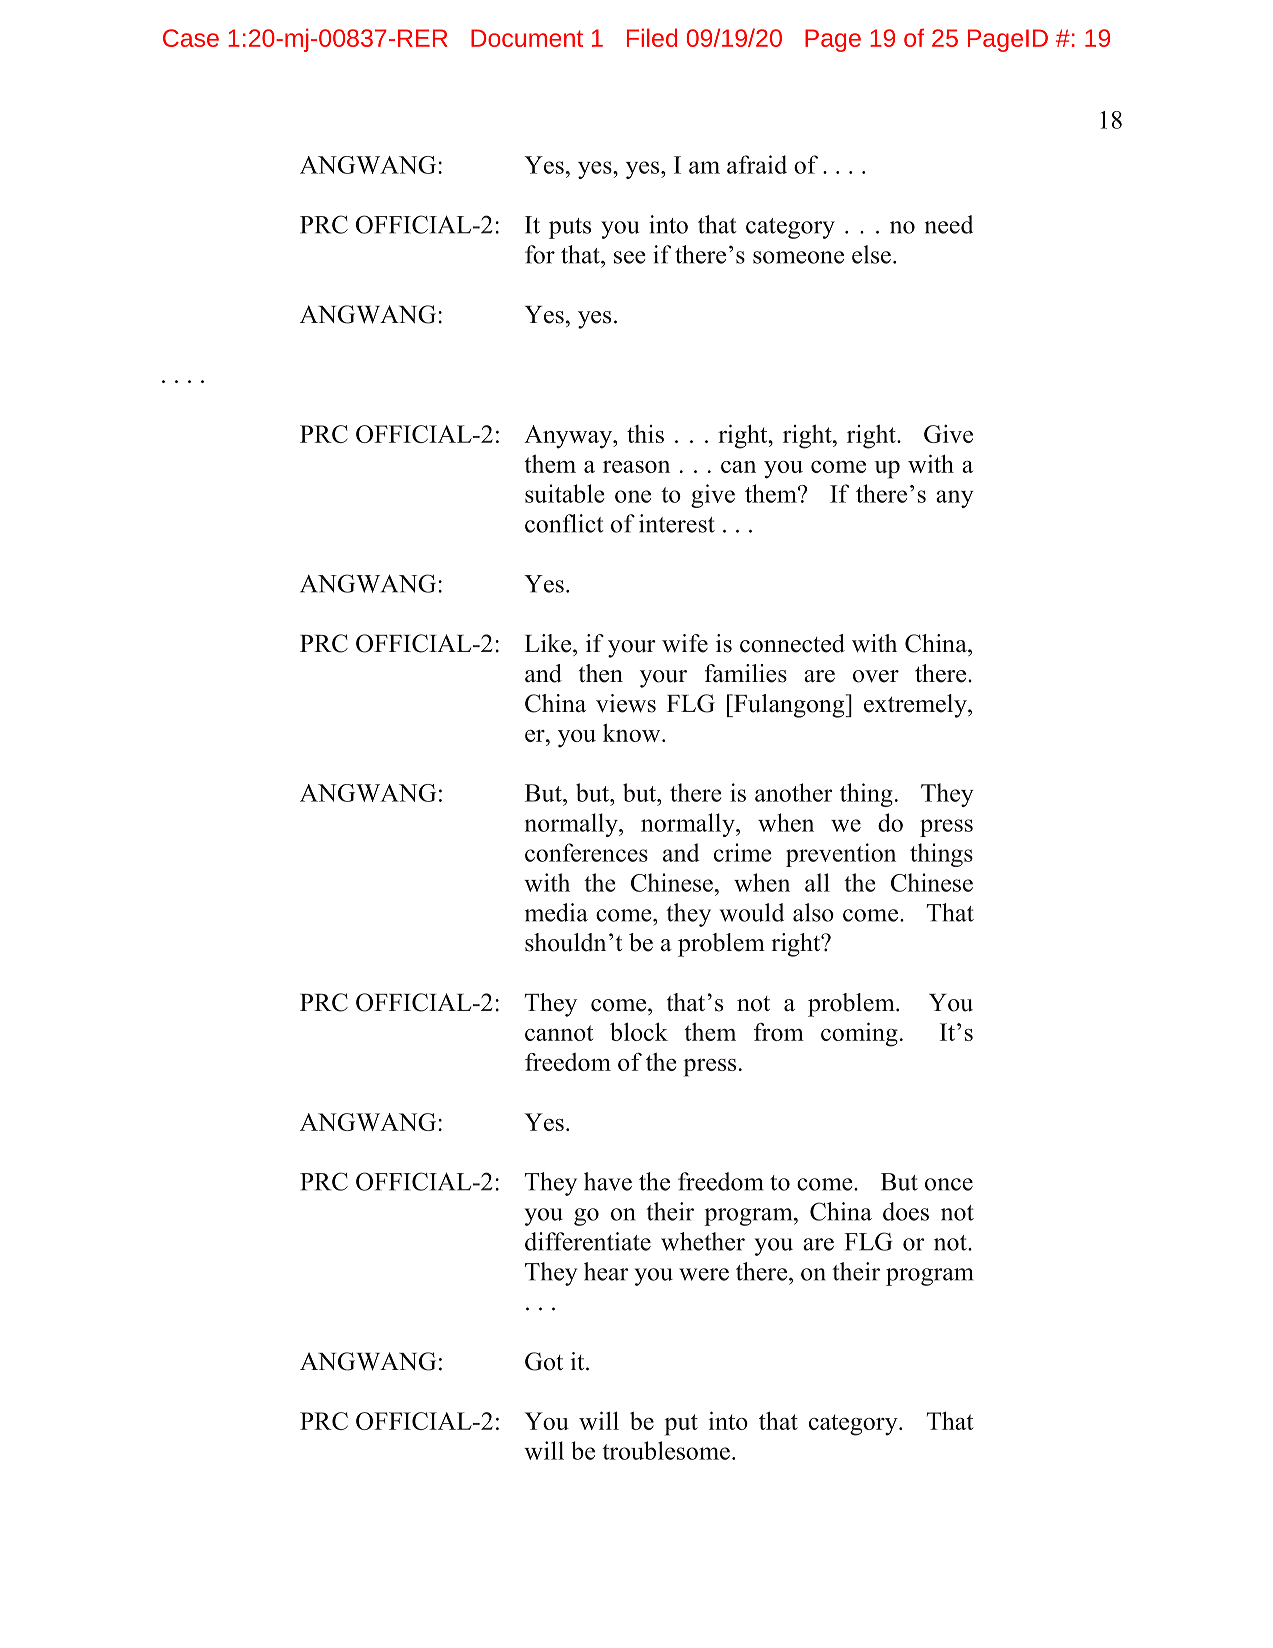 This screenshot has width=1273, height=1648. I want to click on Case, so click(191, 38).
